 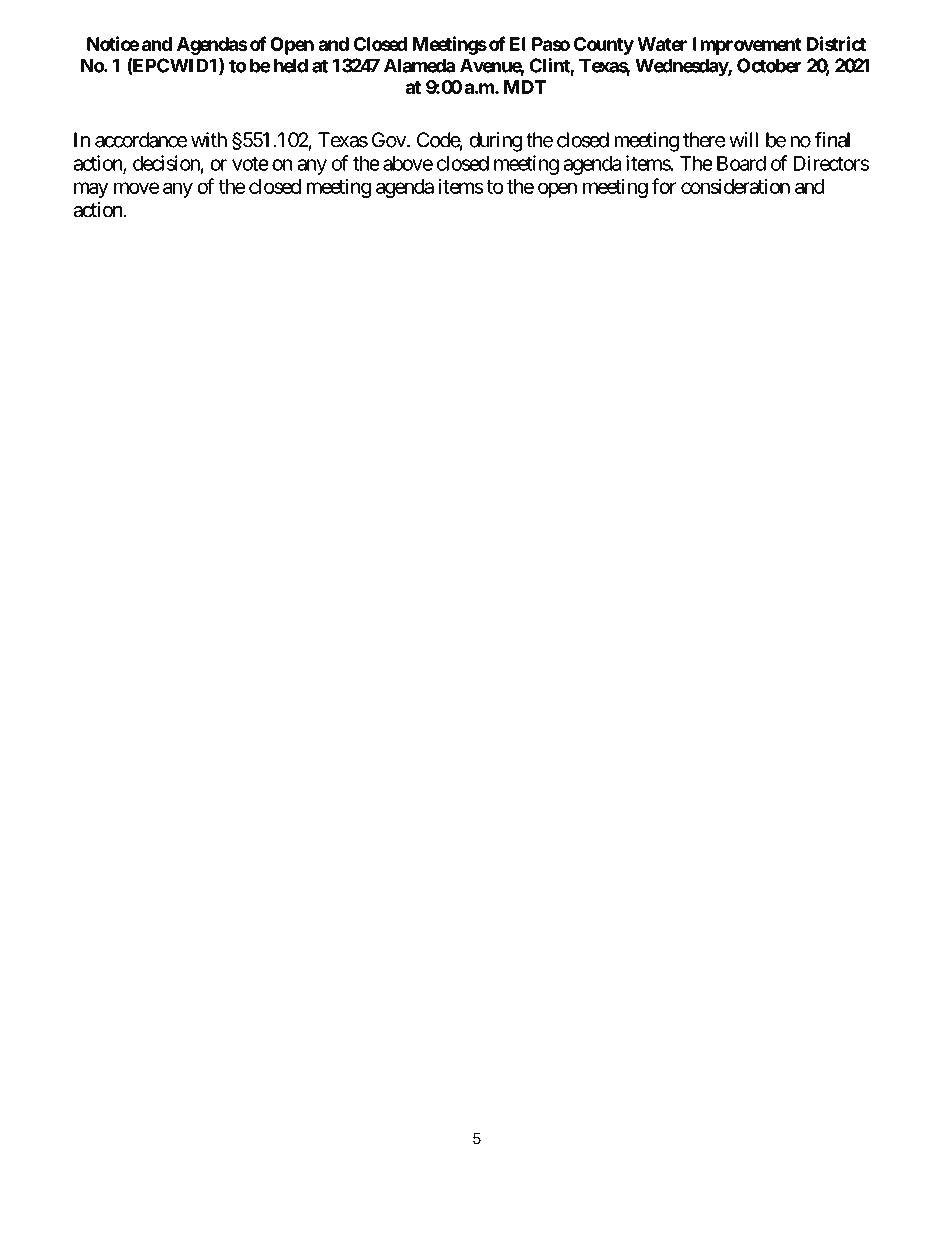 I want to click on Alameda, so click(x=419, y=65).
